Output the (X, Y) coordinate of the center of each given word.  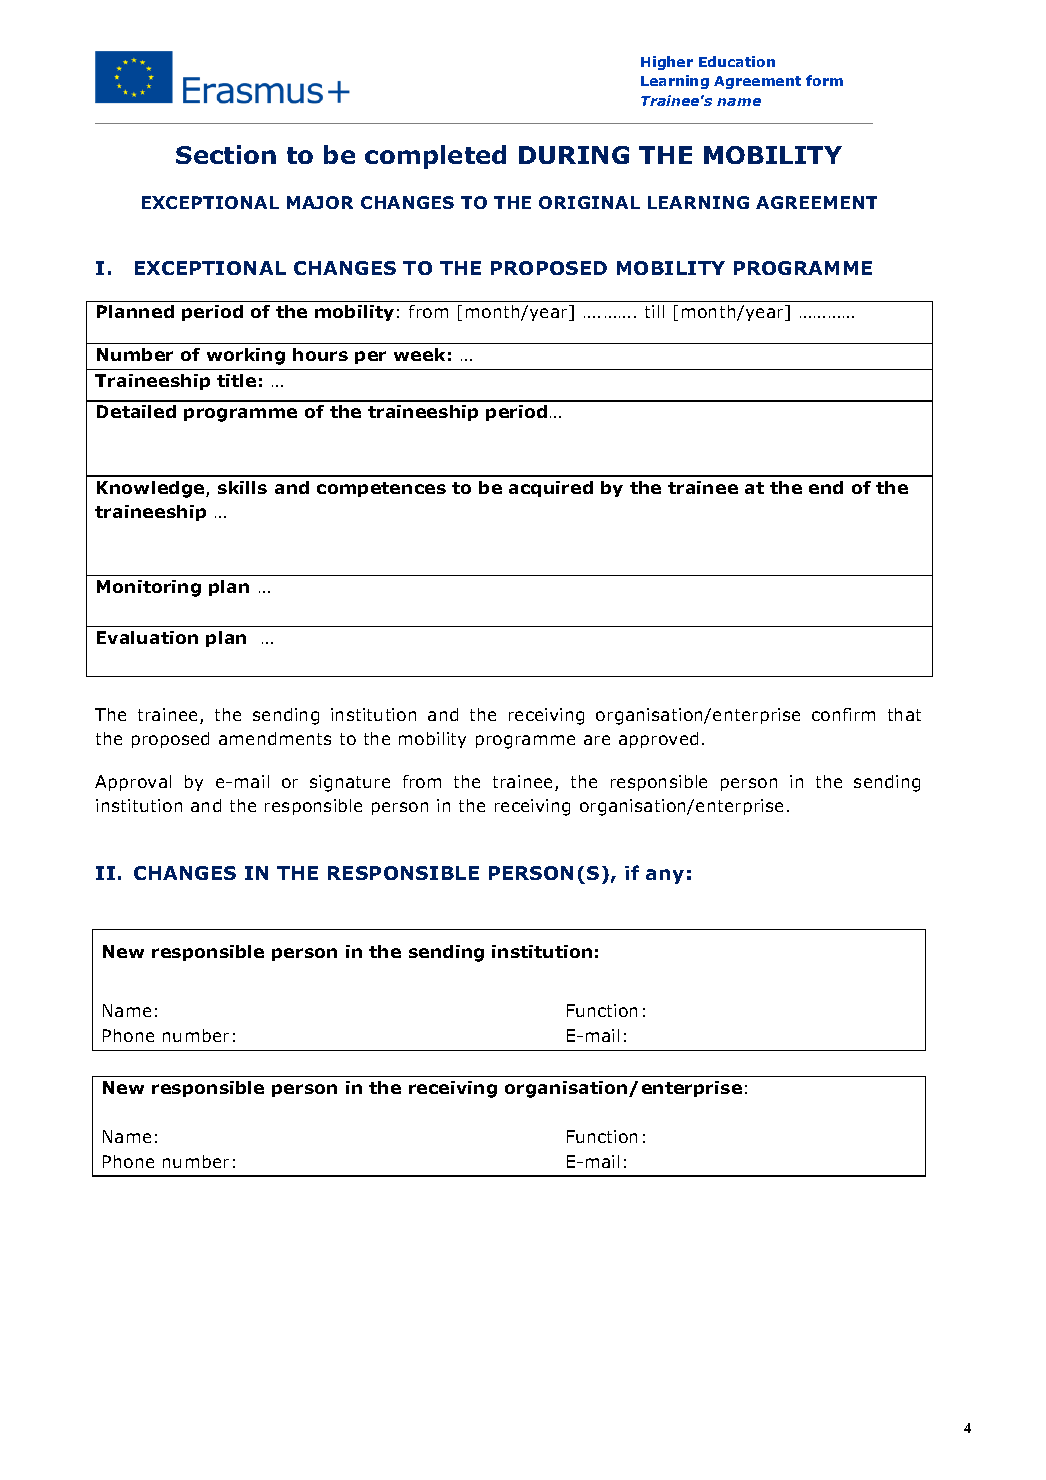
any (665, 876)
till (654, 311)
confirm (843, 714)
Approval (133, 783)
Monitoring (149, 588)
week (419, 354)
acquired (551, 489)
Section (226, 154)
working (246, 356)
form (824, 80)
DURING (574, 155)
